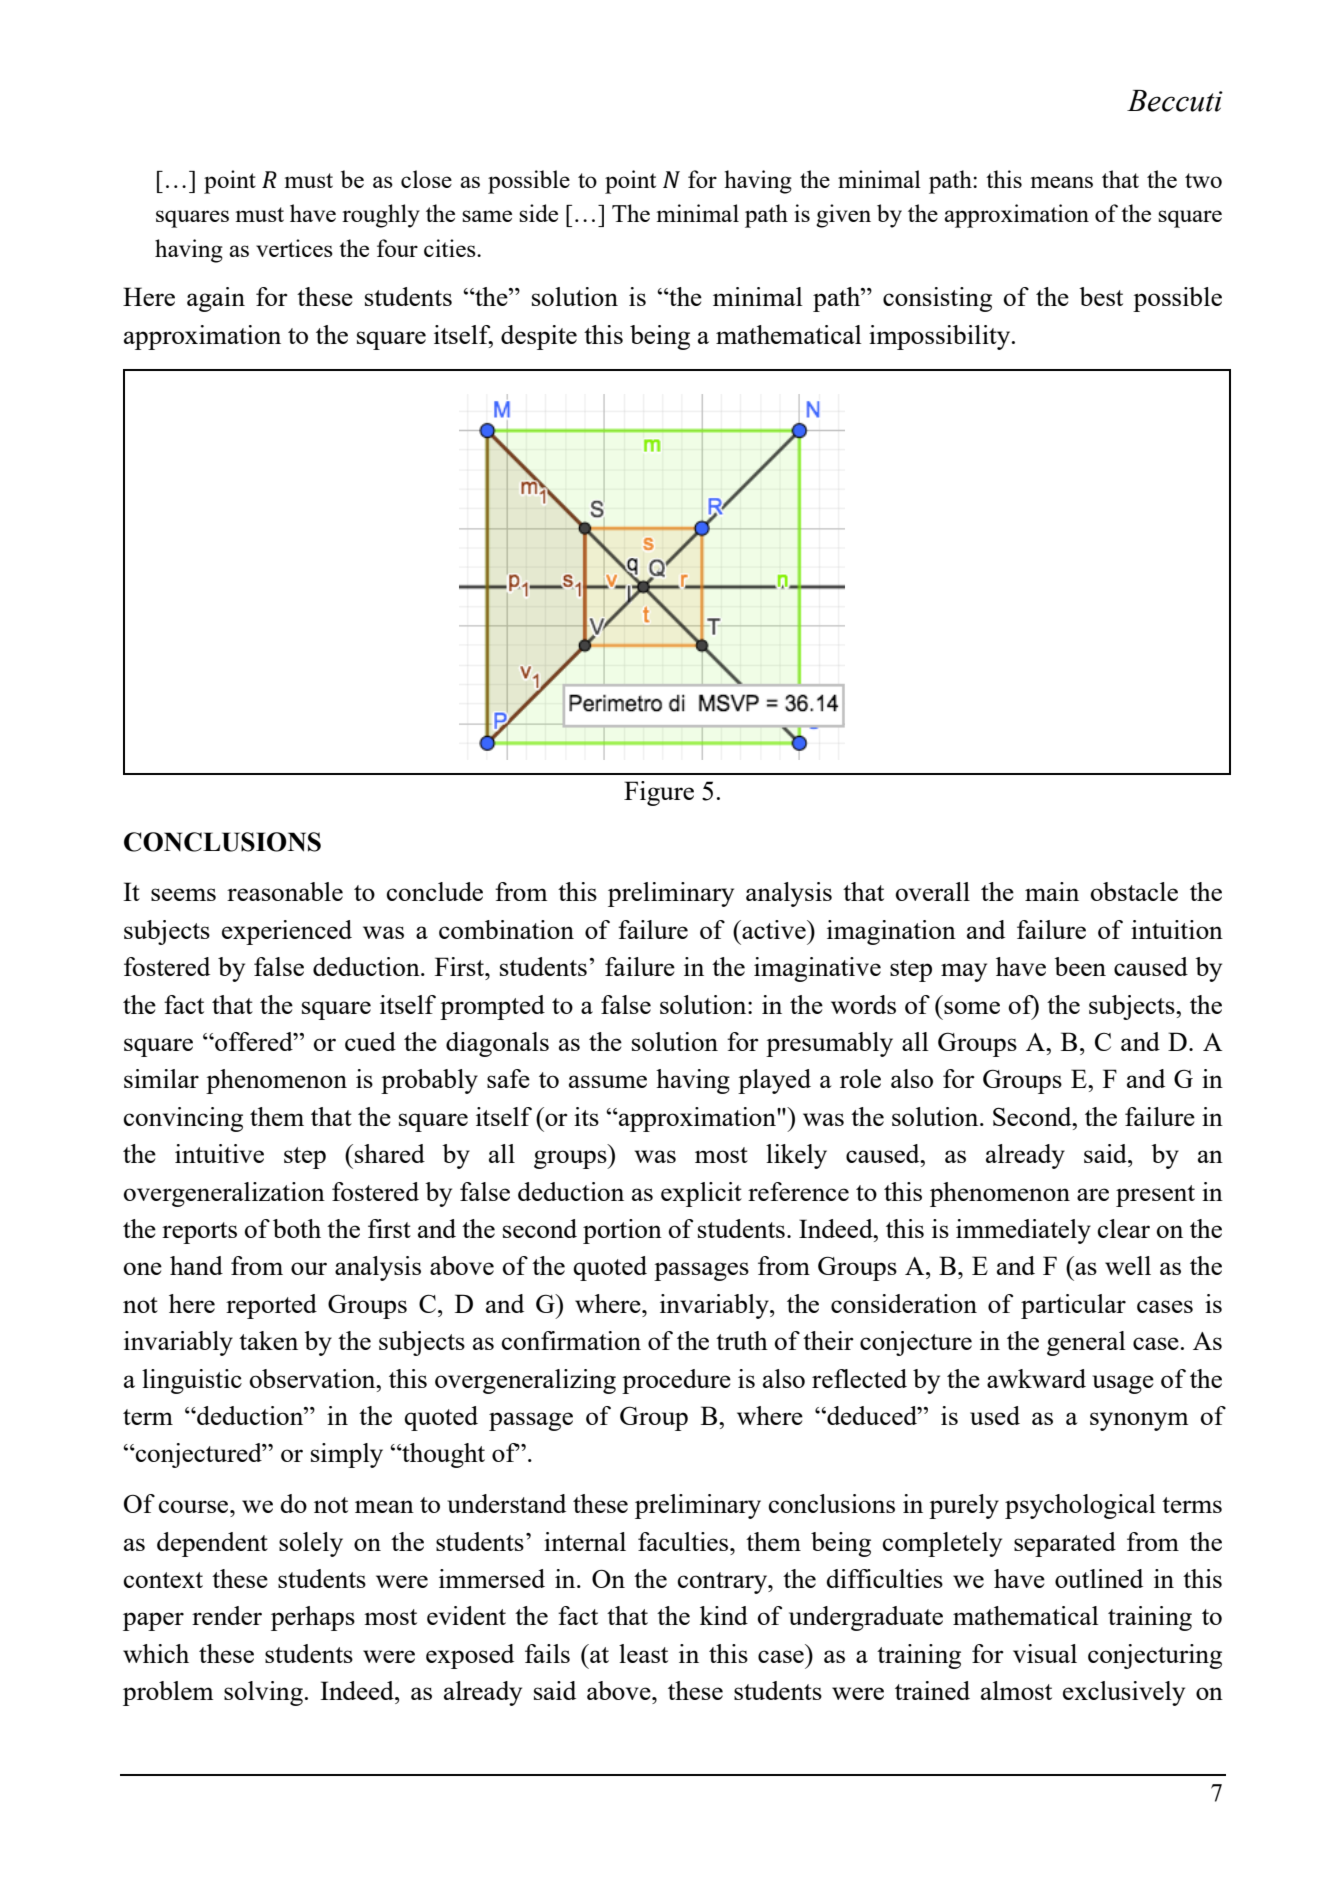  What do you see at coordinates (659, 793) in the screenshot?
I see `Figure` at bounding box center [659, 793].
